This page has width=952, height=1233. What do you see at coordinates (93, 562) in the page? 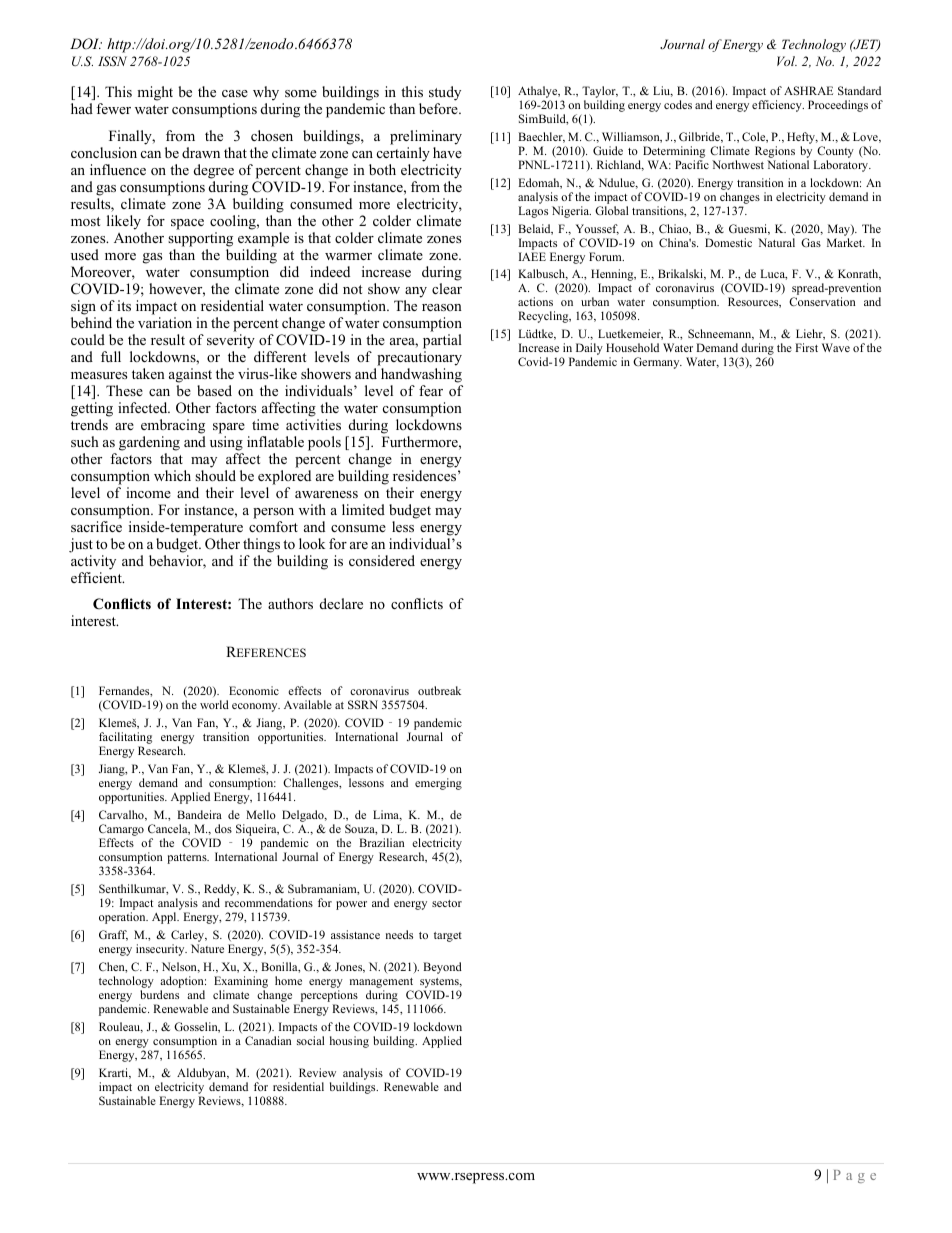
I see `activity` at bounding box center [93, 562].
